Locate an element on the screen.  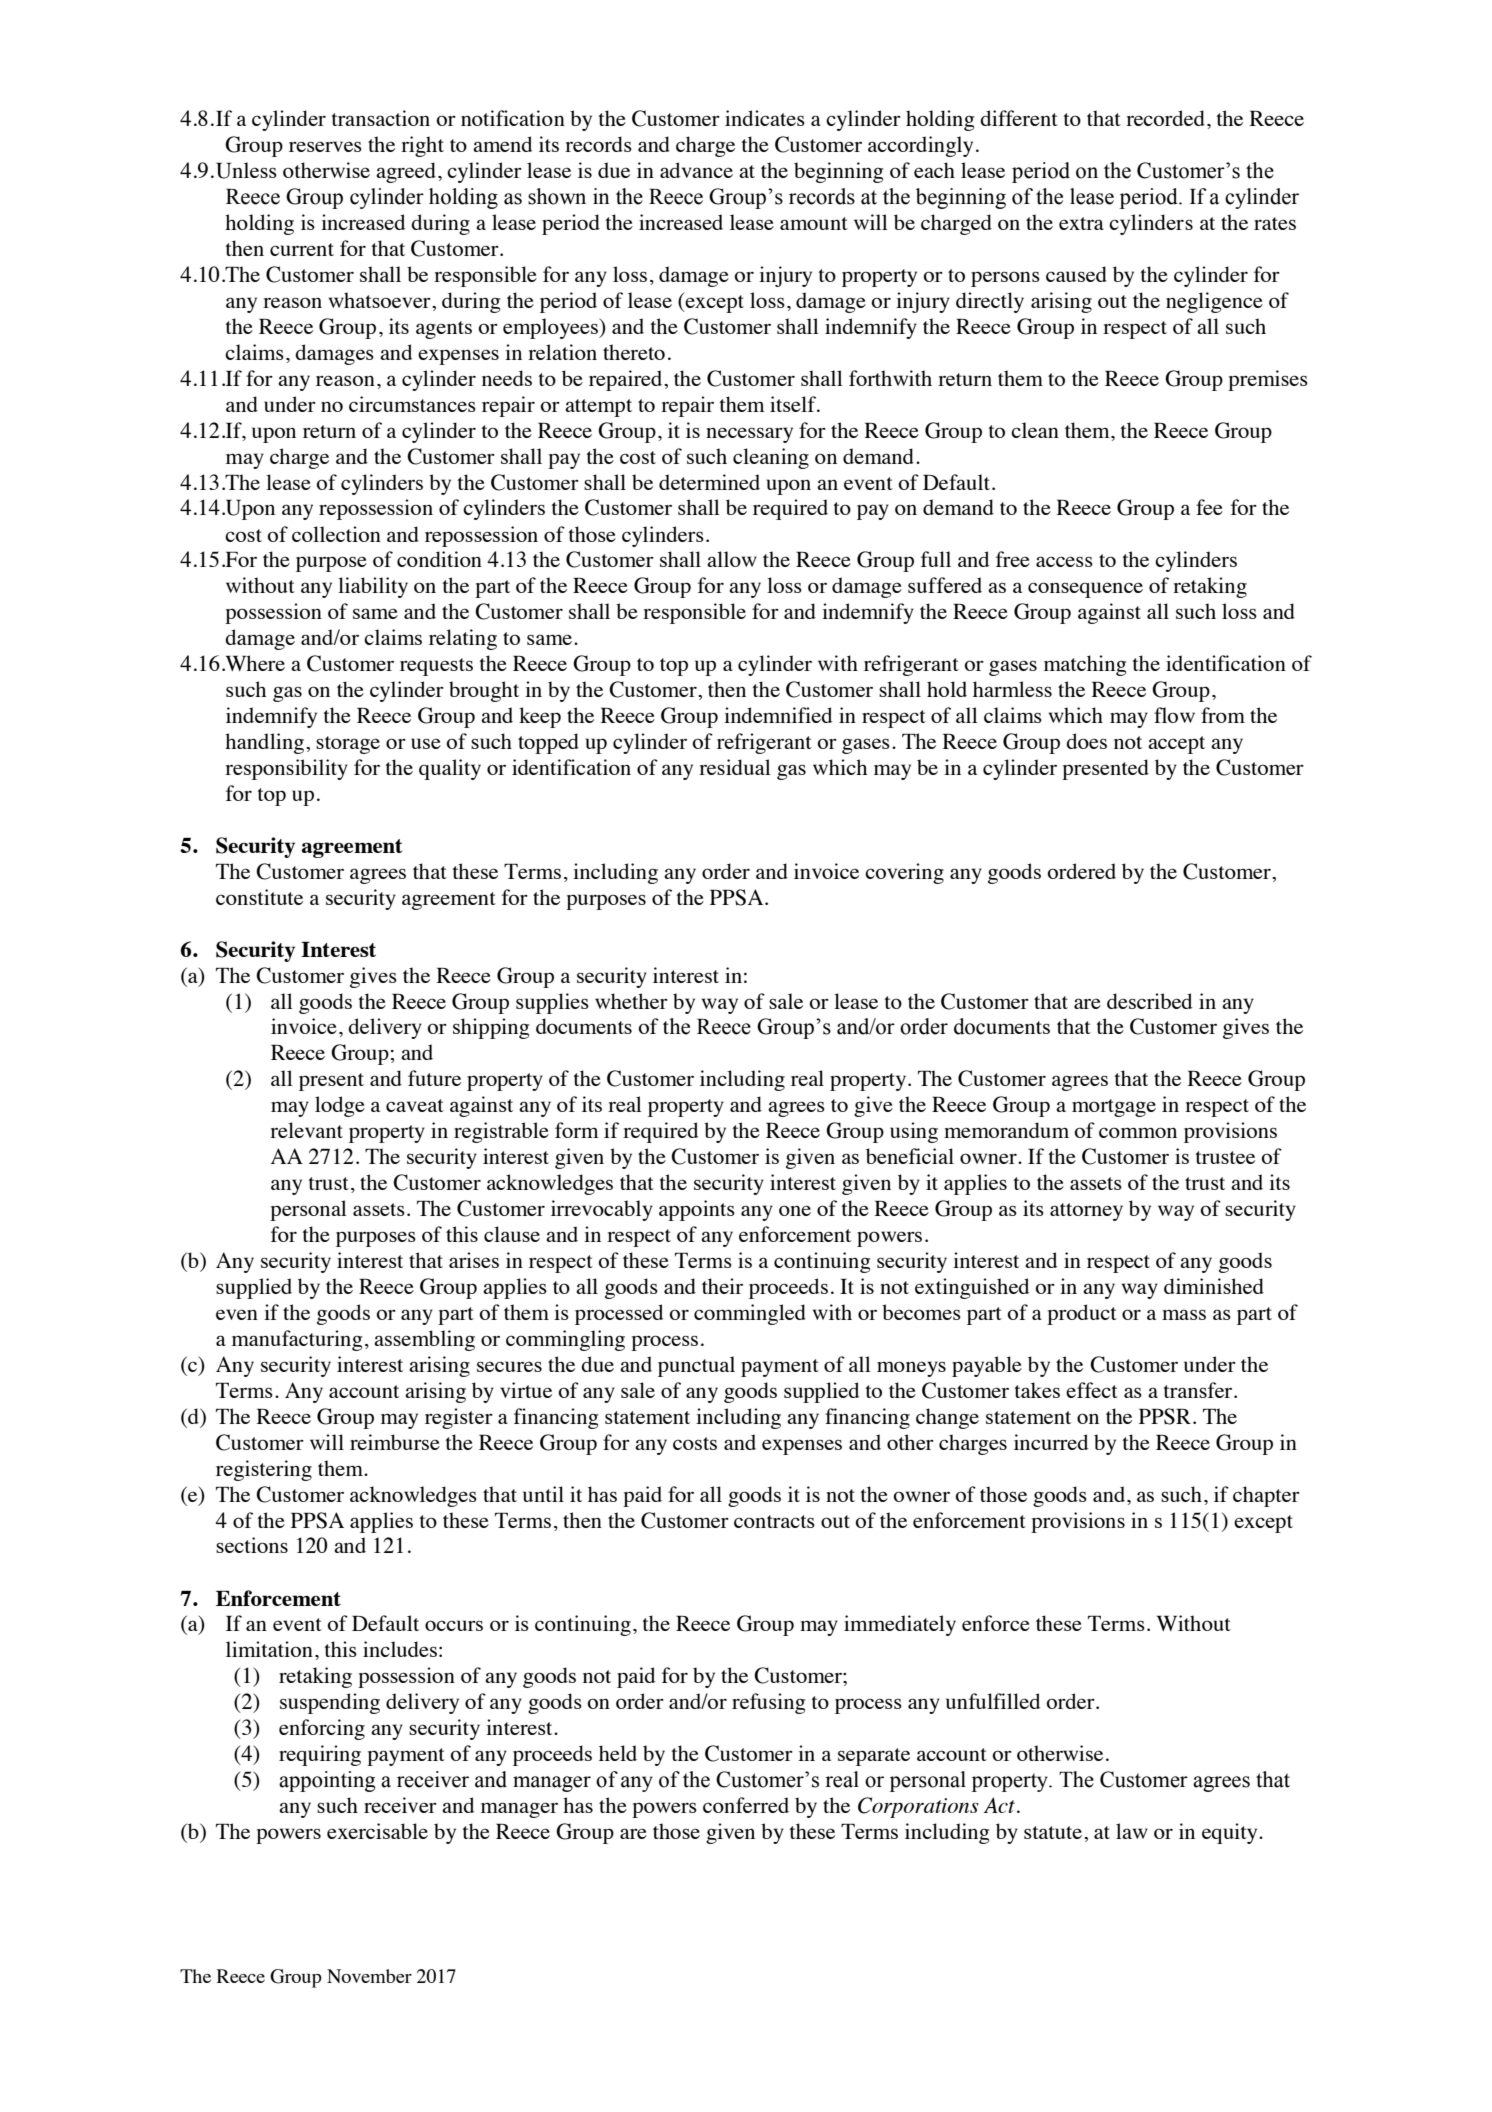
agreed is located at coordinates (406, 172).
